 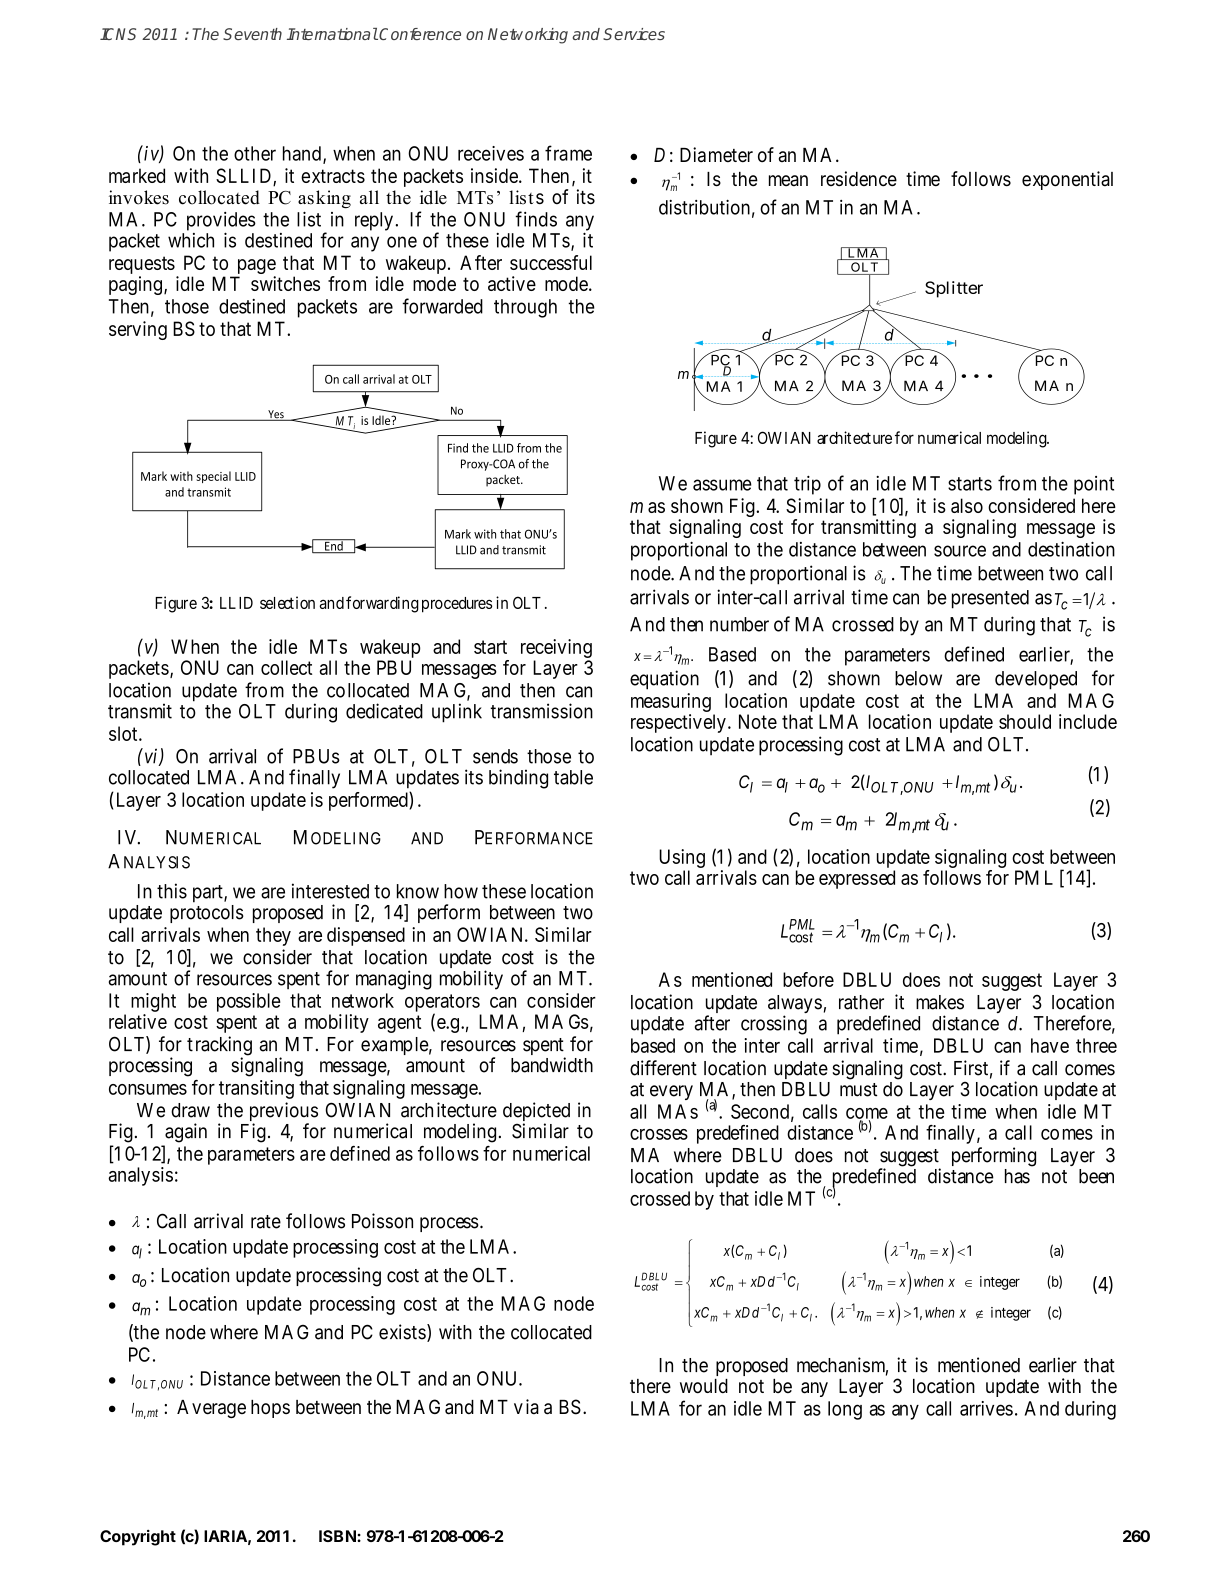 I want to click on Seventh, so click(x=252, y=34).
